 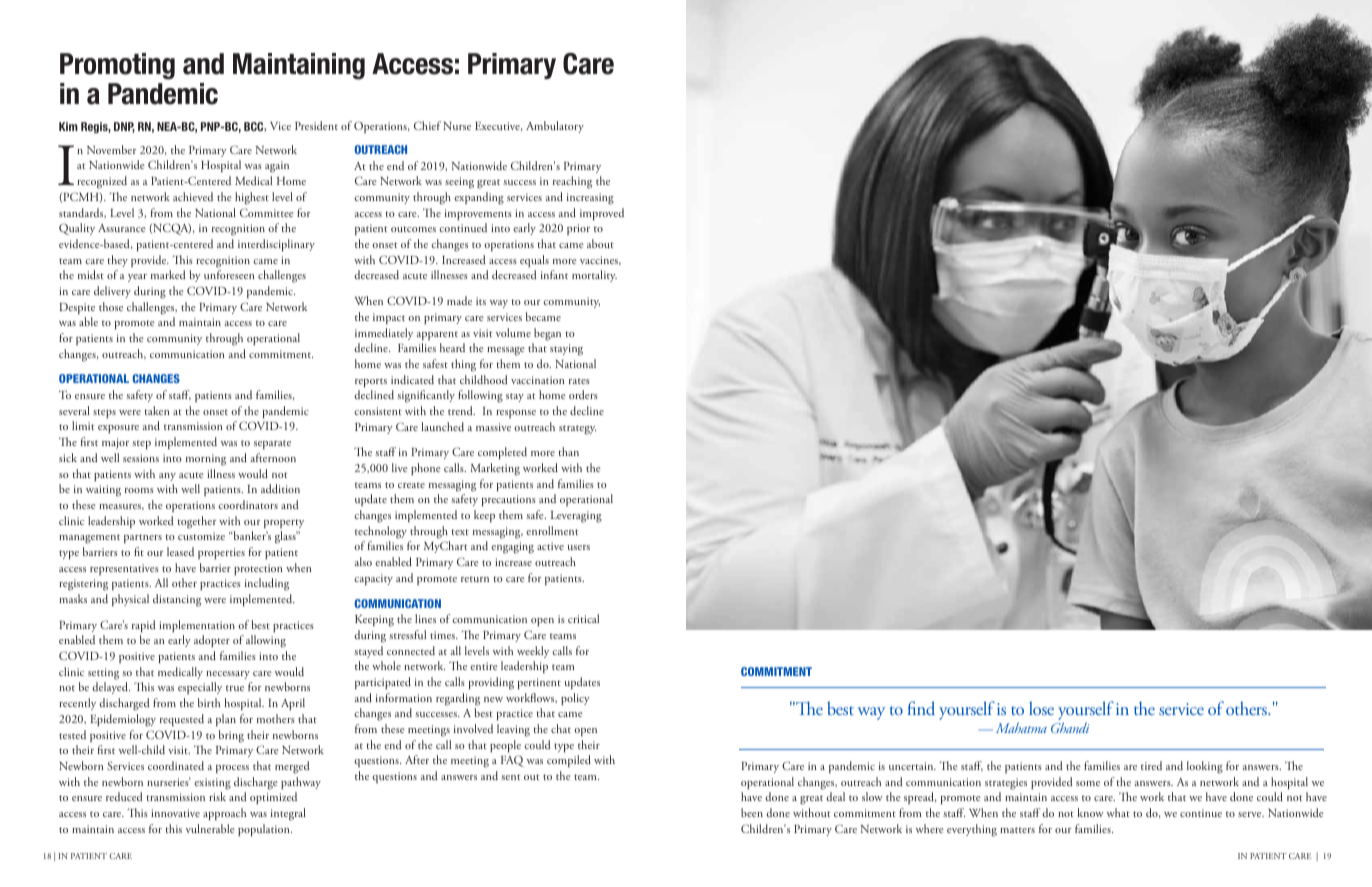 I want to click on reaching, so click(x=572, y=182).
